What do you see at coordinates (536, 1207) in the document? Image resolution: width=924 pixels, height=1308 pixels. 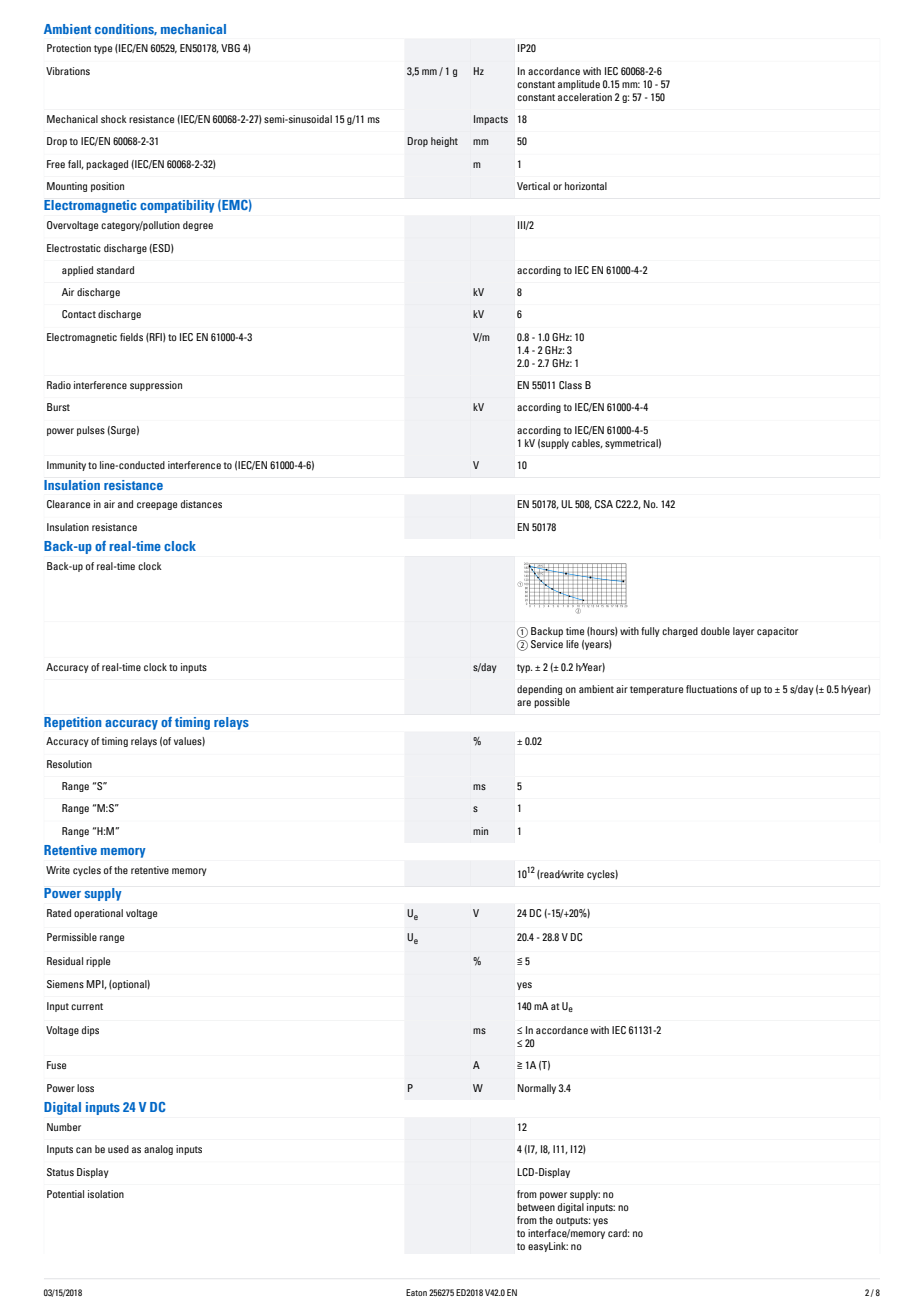 I see `between` at bounding box center [536, 1207].
